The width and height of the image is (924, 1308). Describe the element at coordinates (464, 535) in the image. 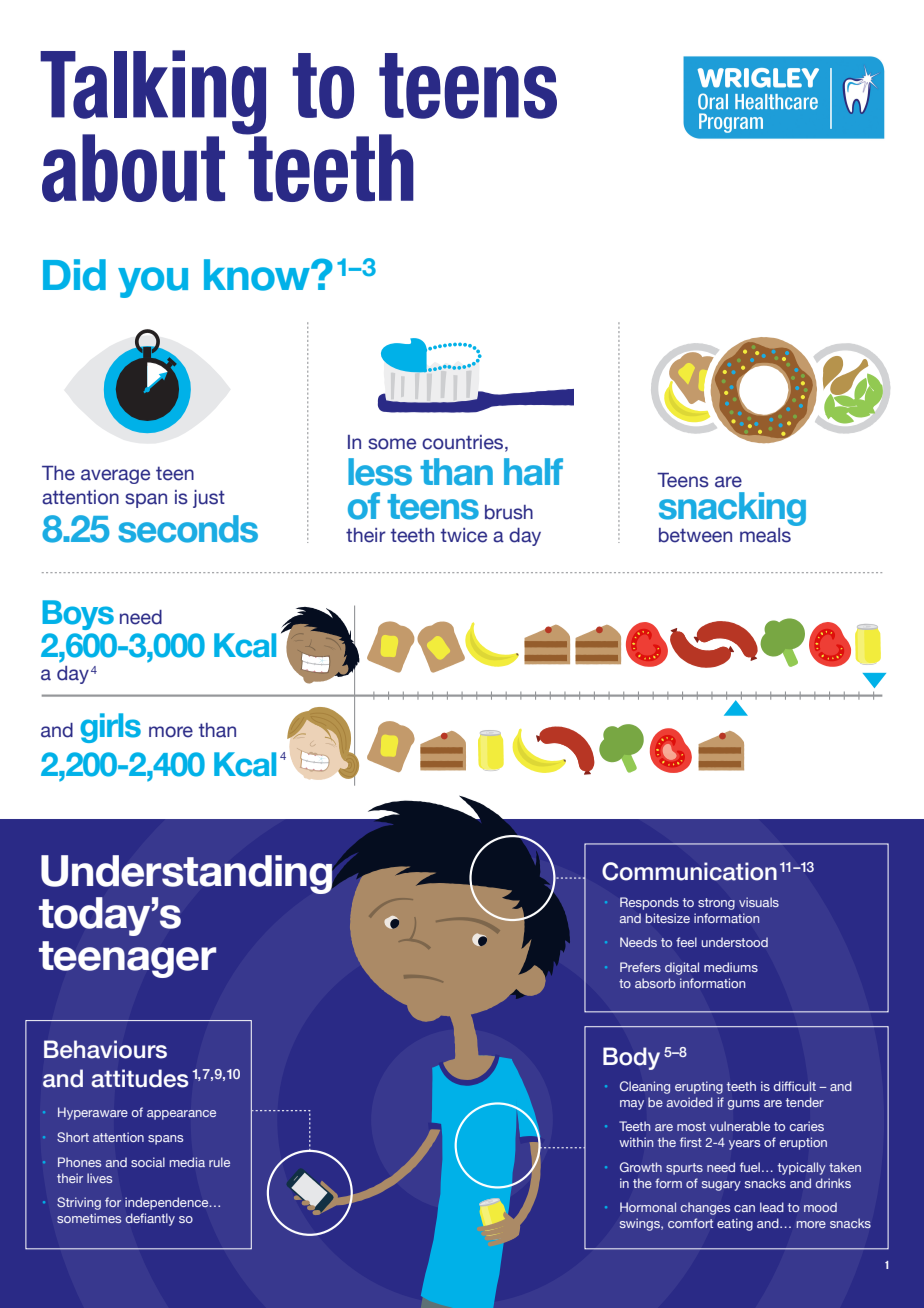

I see `twice` at that location.
